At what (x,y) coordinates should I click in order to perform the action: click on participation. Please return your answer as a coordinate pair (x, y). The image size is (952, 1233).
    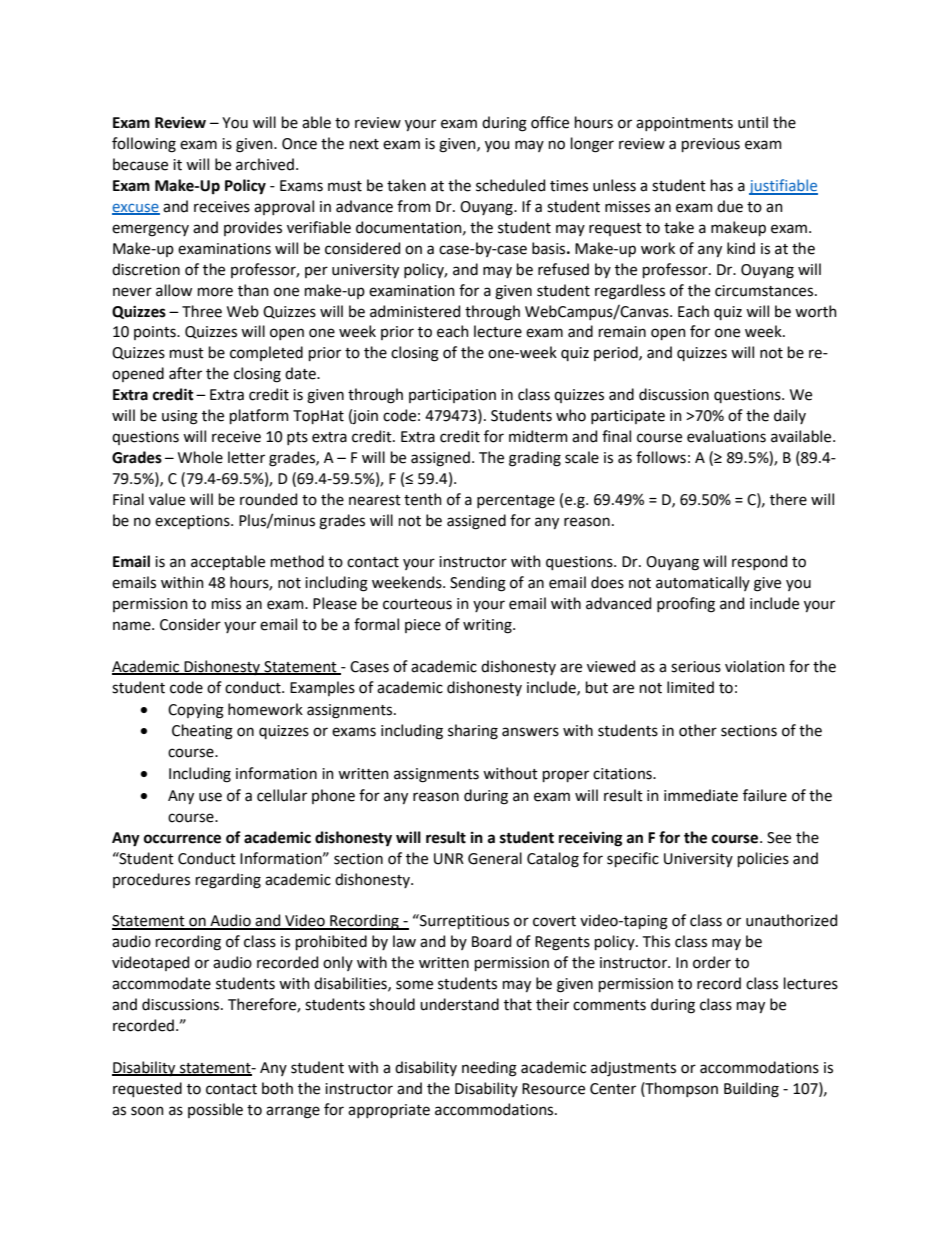
    Looking at the image, I should click on (452, 396).
